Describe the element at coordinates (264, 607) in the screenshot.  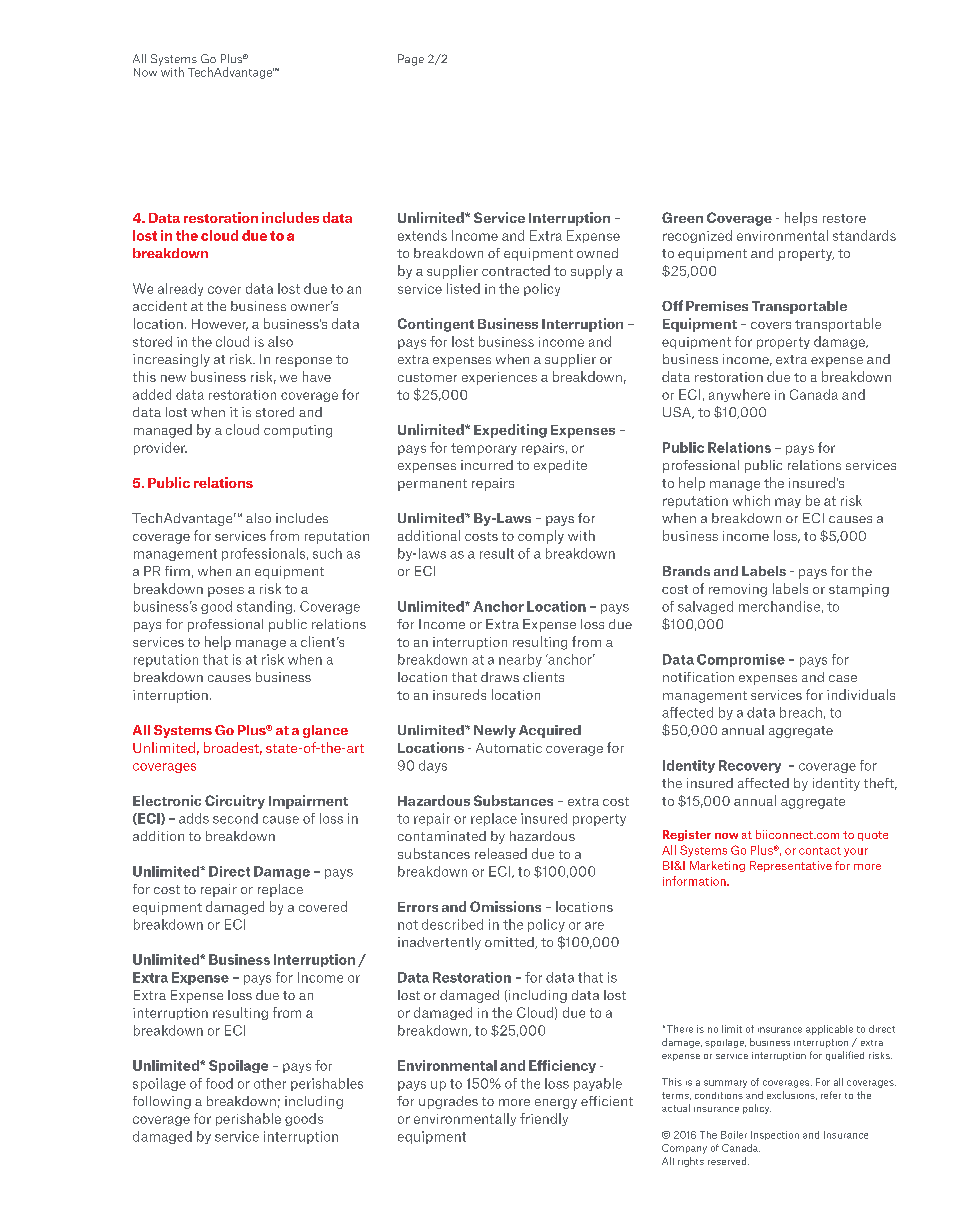
I see `standing` at that location.
